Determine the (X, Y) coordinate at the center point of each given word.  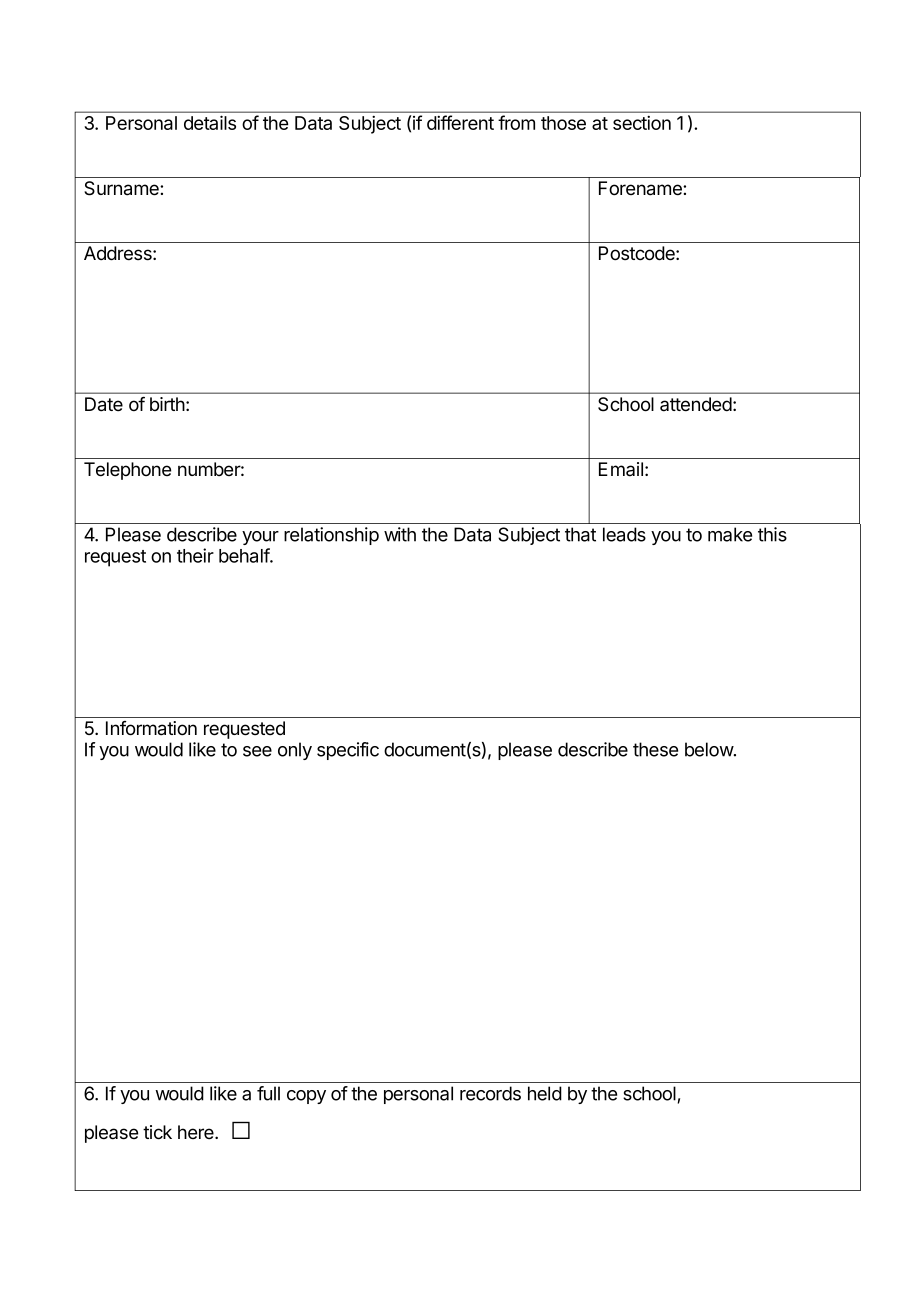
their (195, 555)
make (730, 534)
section (642, 123)
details (210, 122)
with (400, 534)
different (460, 122)
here (197, 1132)
